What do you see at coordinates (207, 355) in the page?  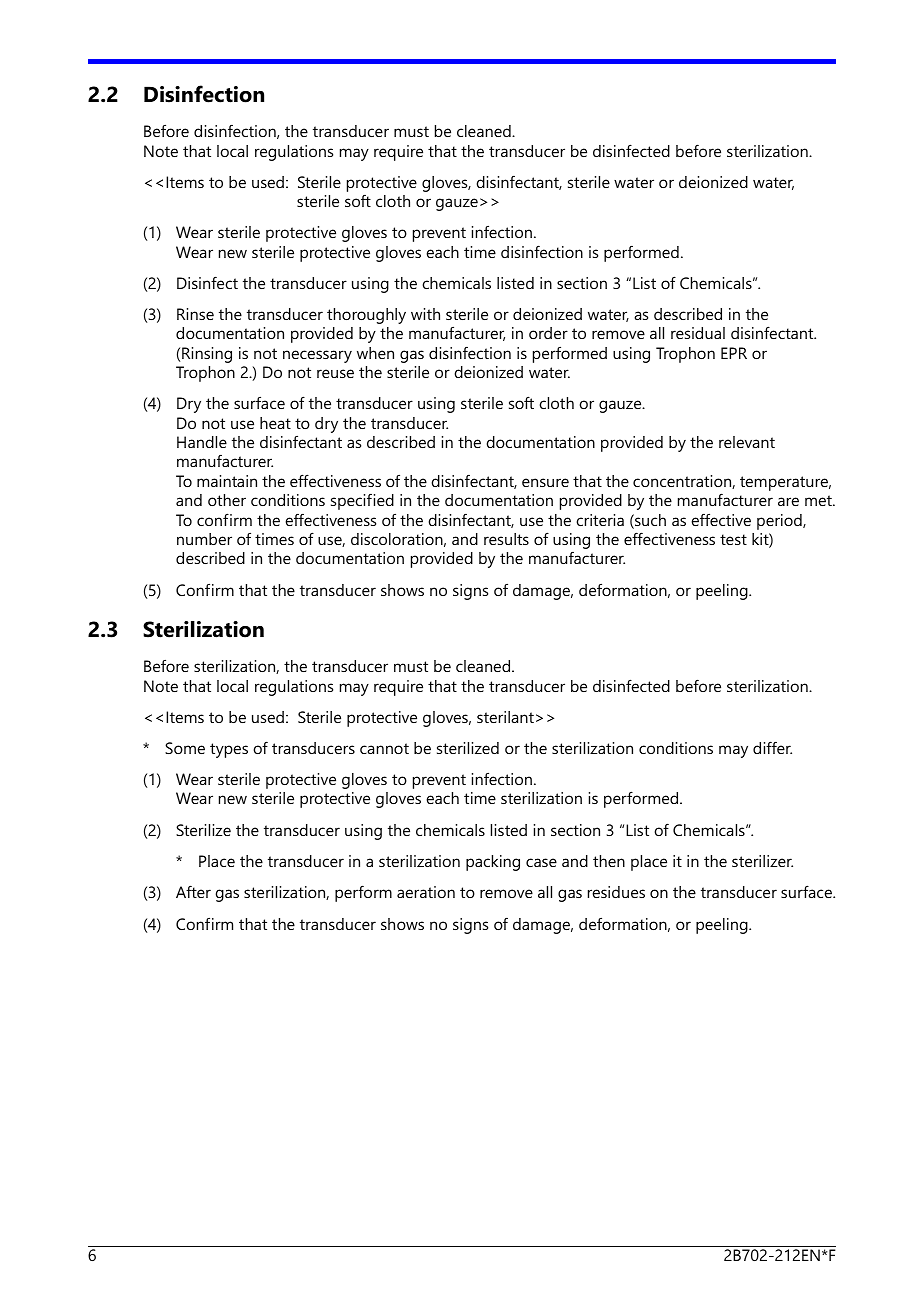 I see `Rinsing` at bounding box center [207, 355].
